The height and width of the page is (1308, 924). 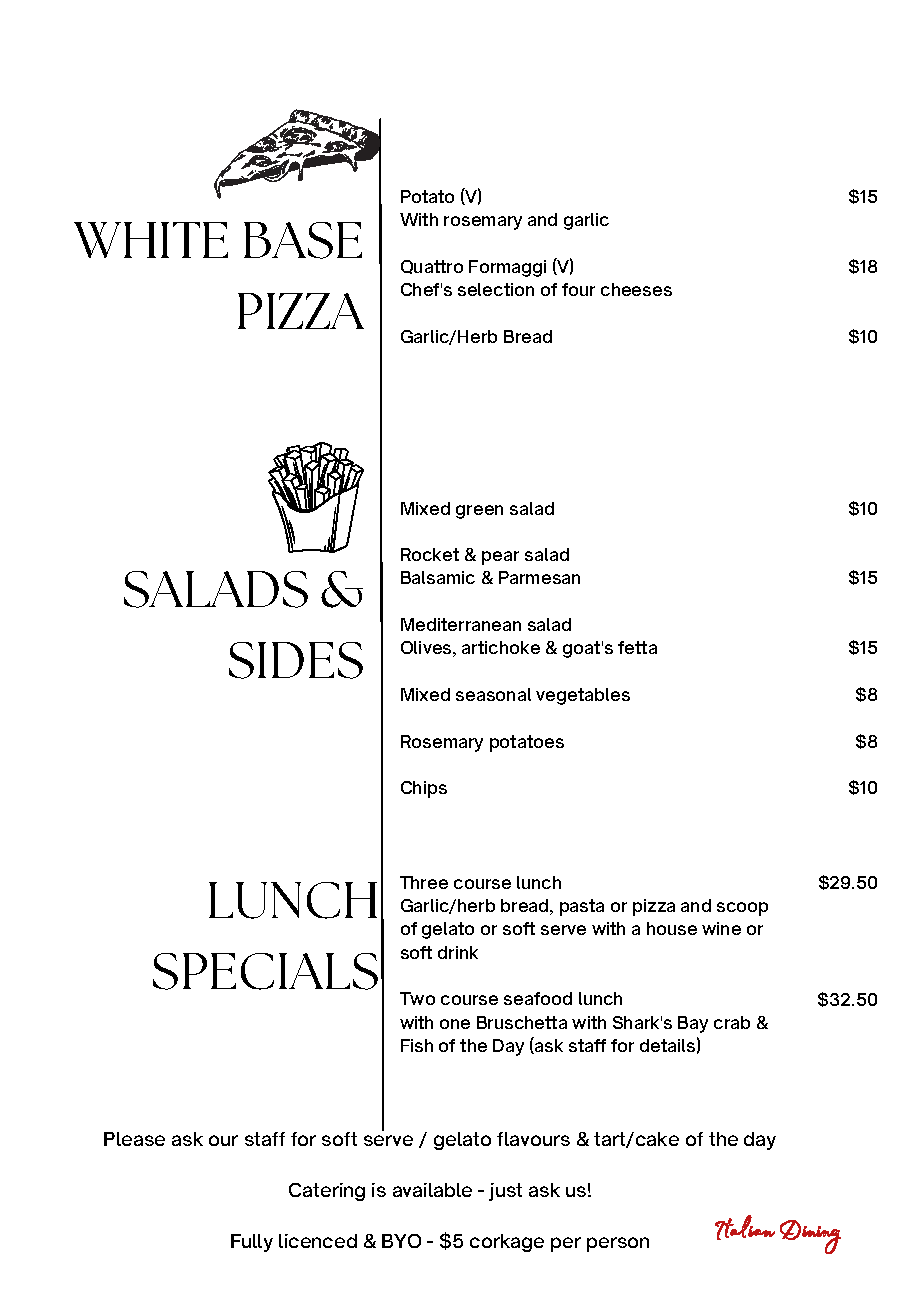 I want to click on vegetables, so click(x=583, y=696).
